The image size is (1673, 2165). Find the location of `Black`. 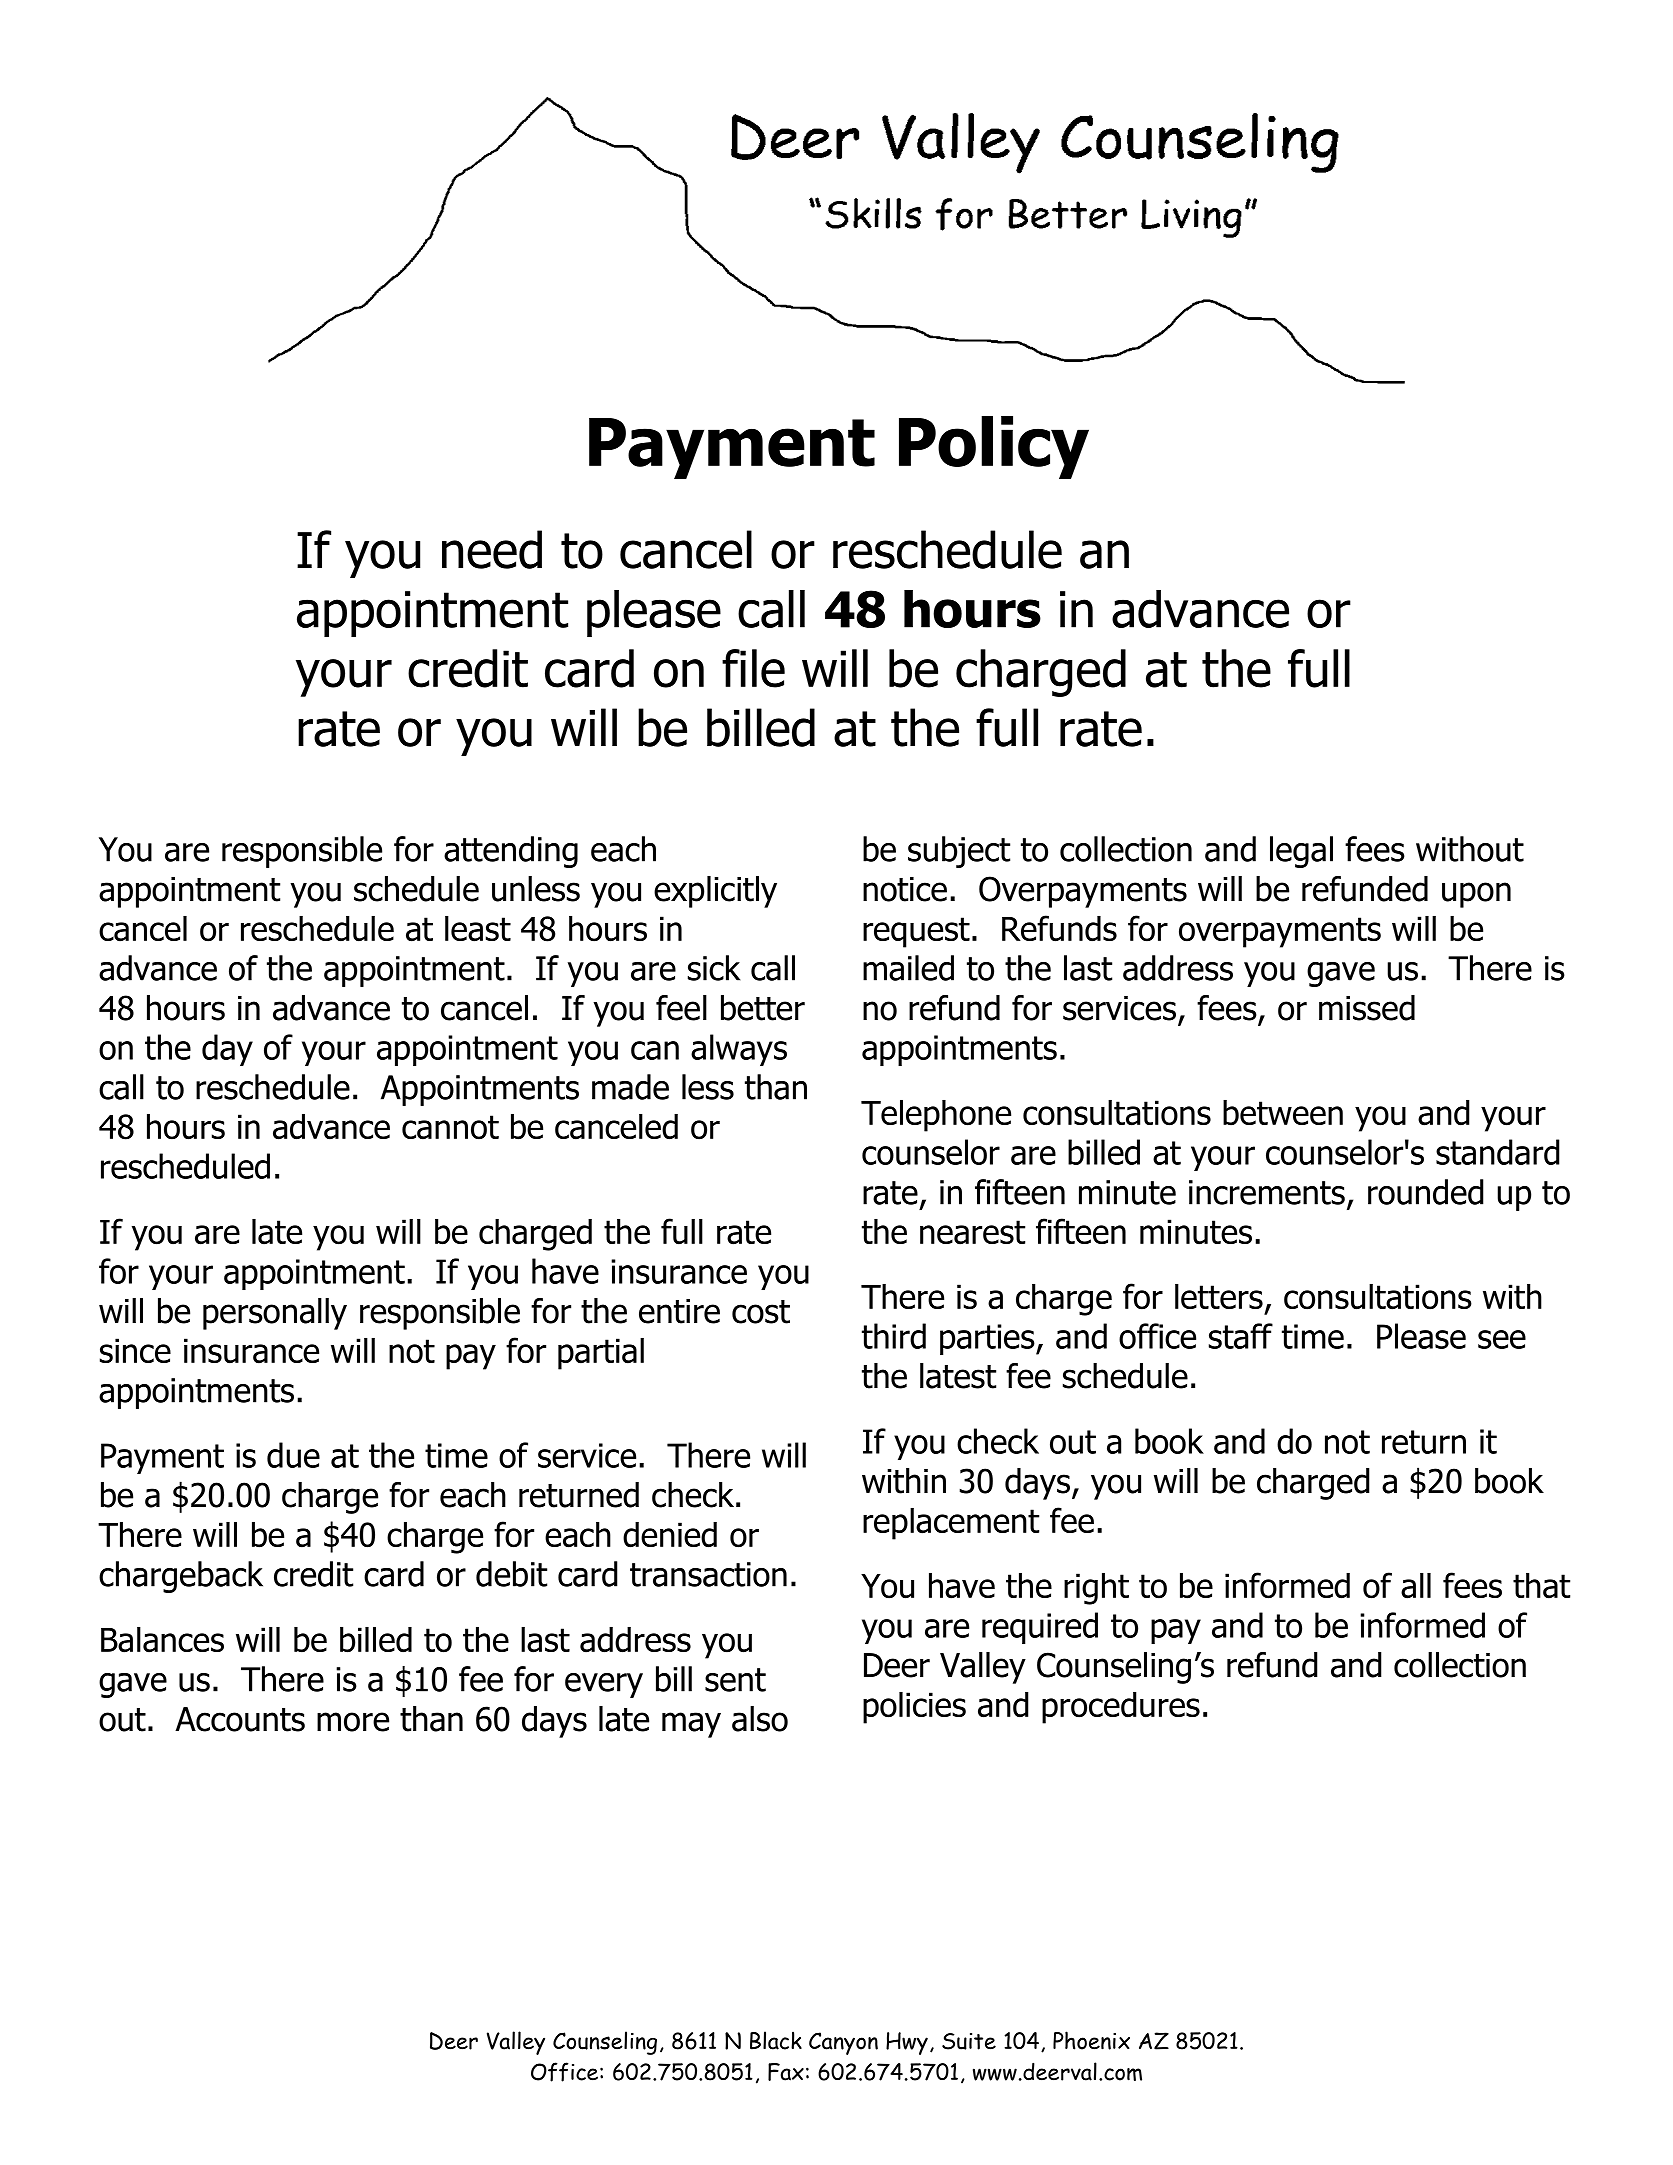

Black is located at coordinates (776, 2040).
